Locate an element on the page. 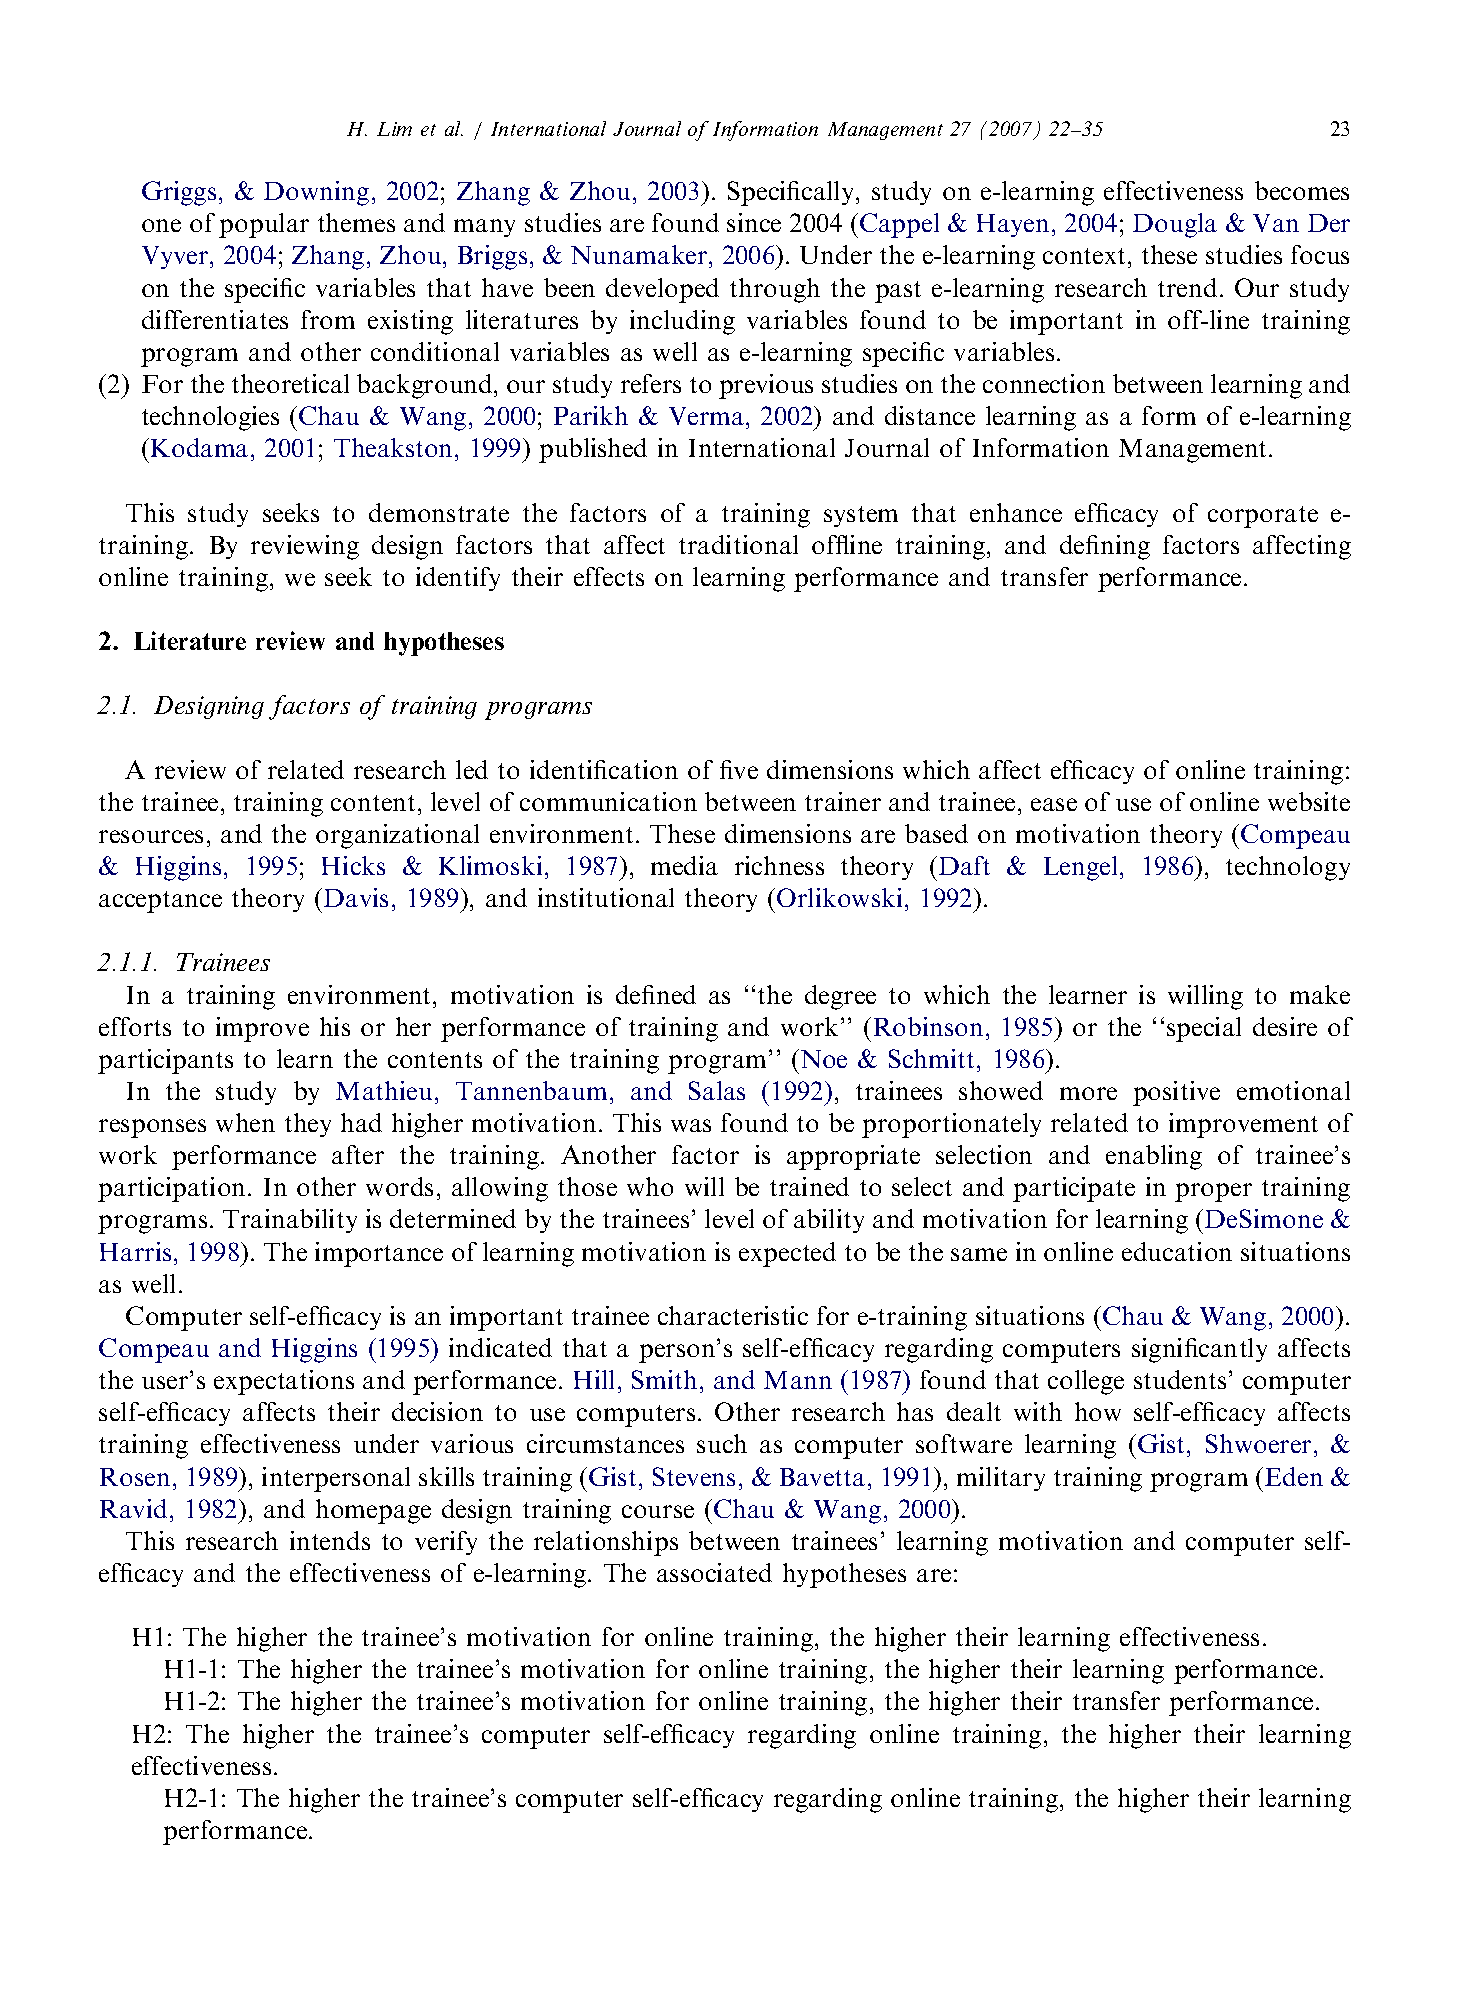 This document has width=1462, height=1996. effects is located at coordinates (609, 576).
